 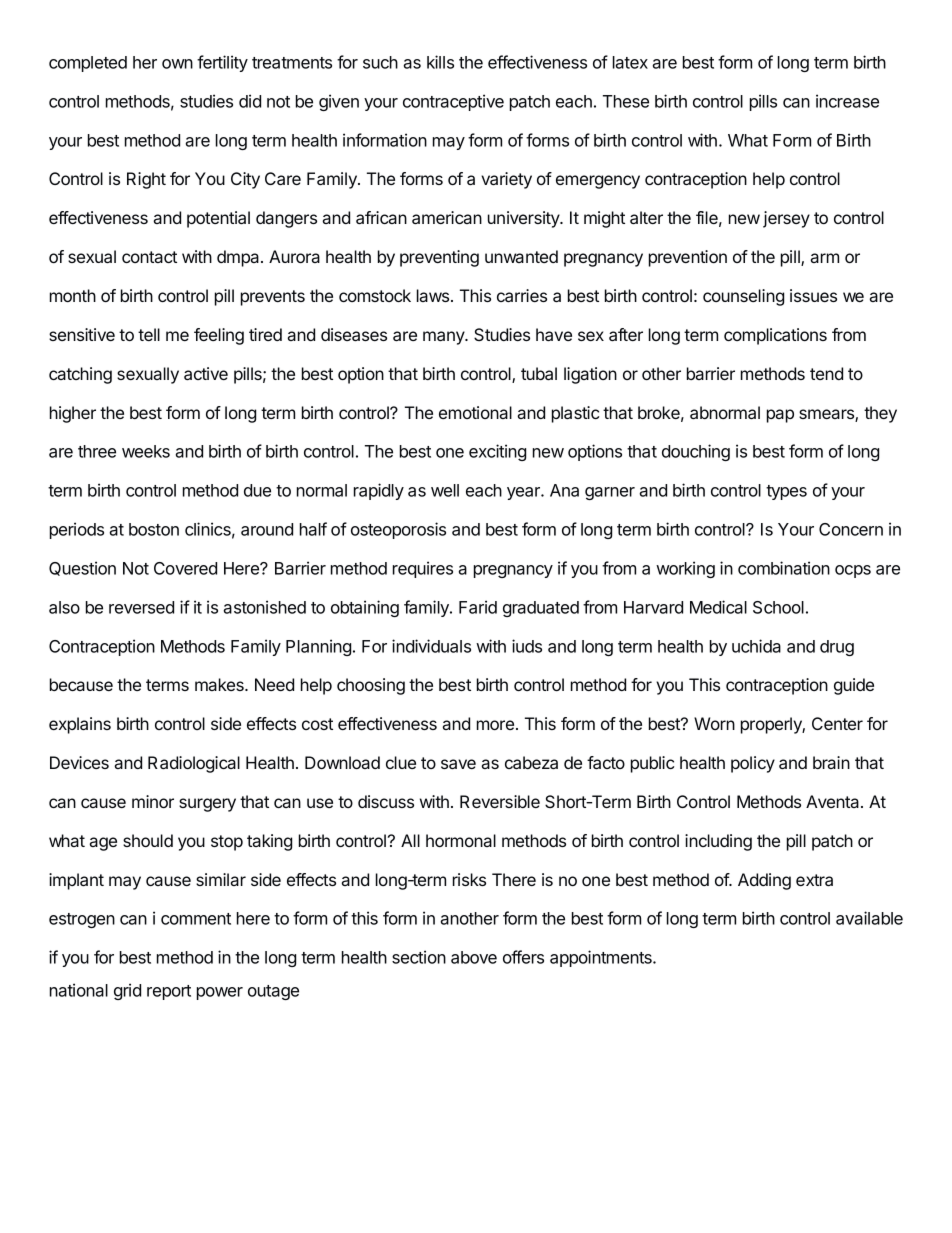 What do you see at coordinates (847, 101) in the screenshot?
I see `increase` at bounding box center [847, 101].
